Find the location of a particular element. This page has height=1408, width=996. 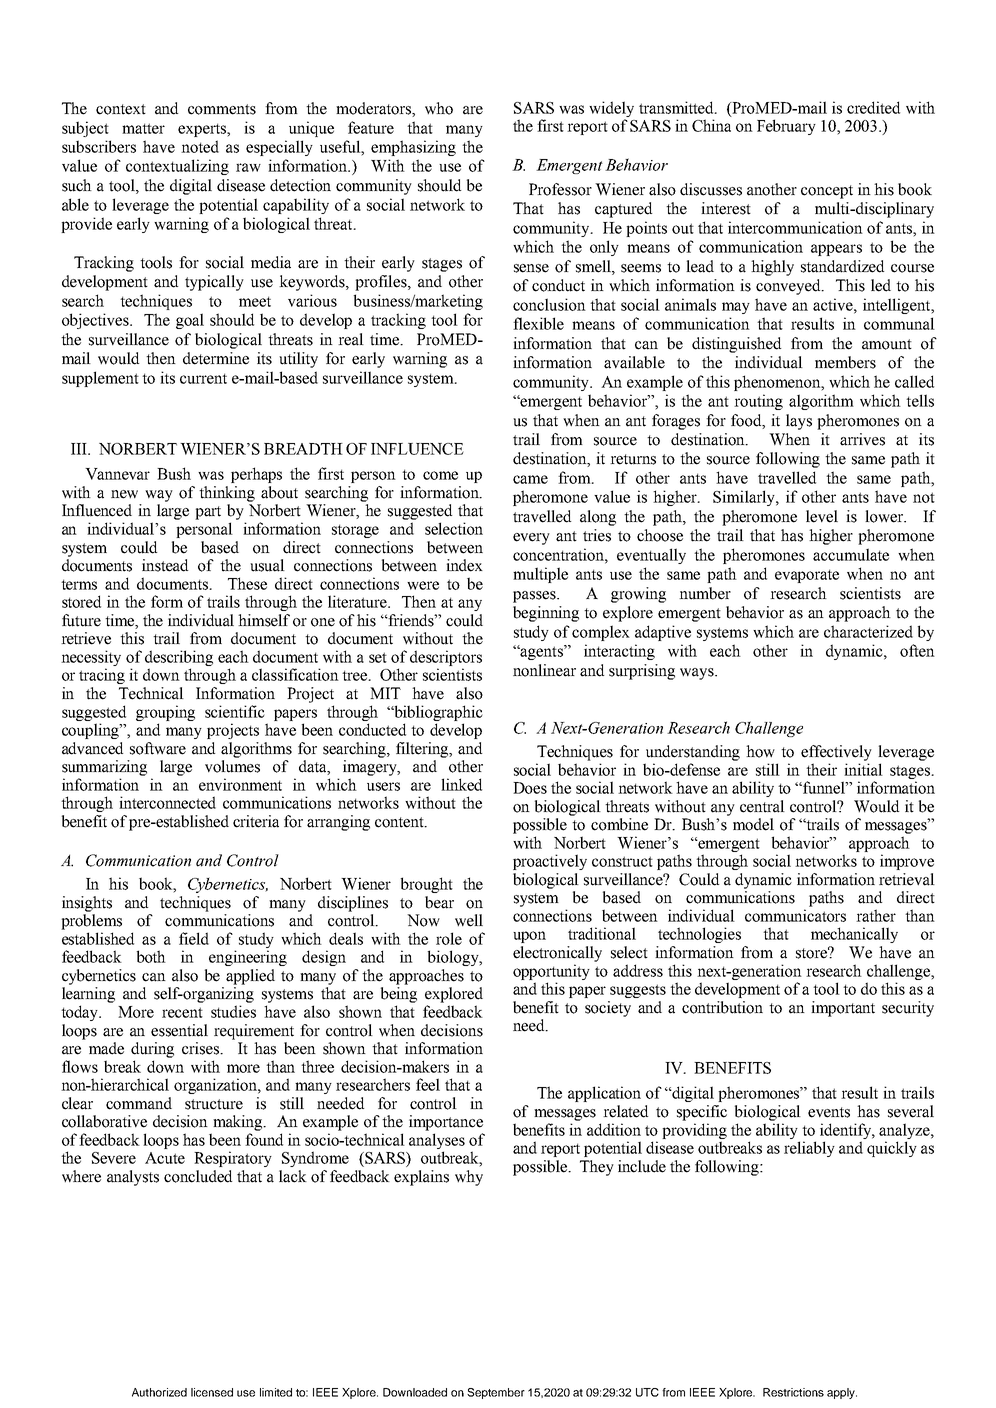

noted is located at coordinates (200, 146).
